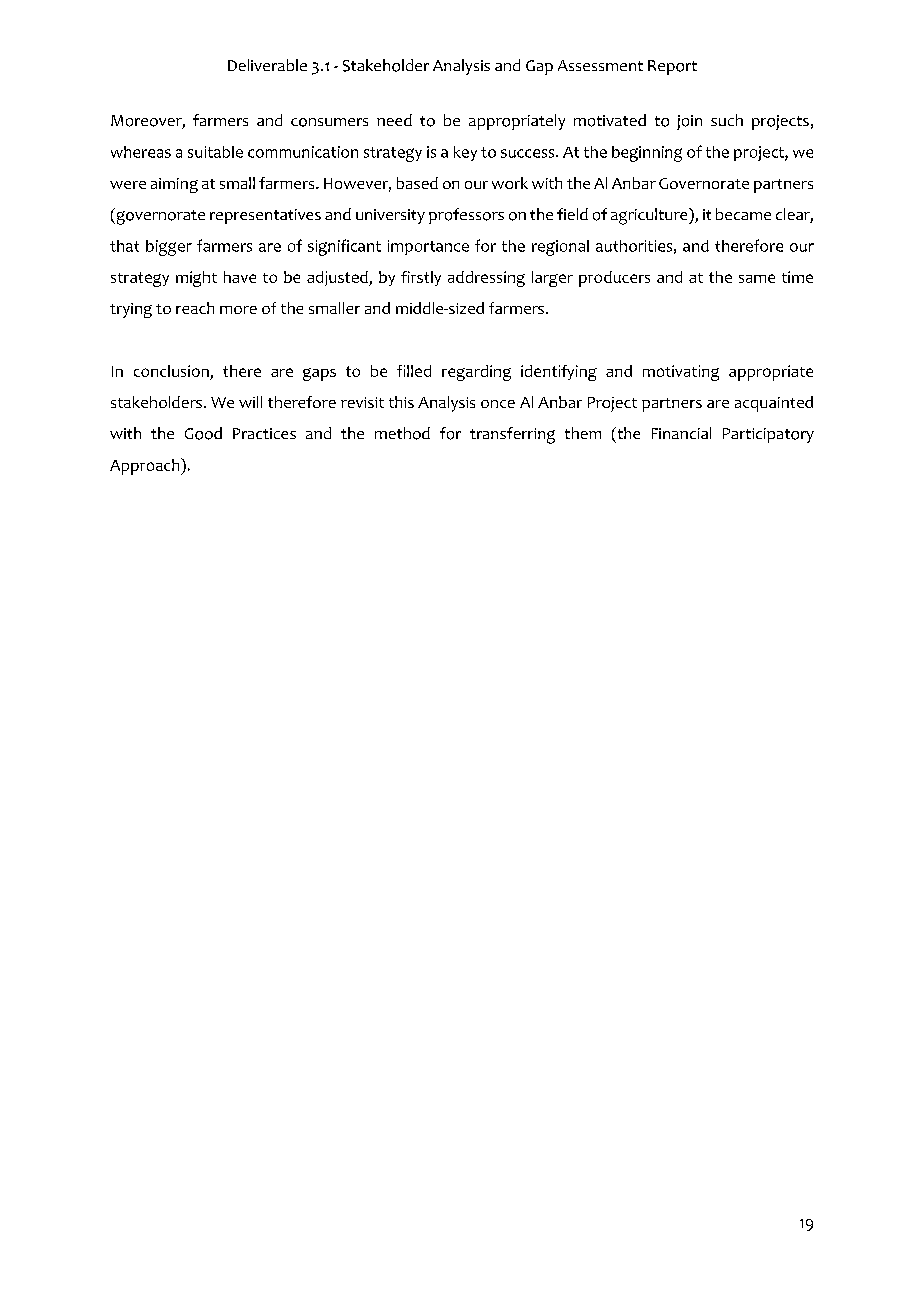  What do you see at coordinates (466, 216) in the document?
I see `professors` at bounding box center [466, 216].
